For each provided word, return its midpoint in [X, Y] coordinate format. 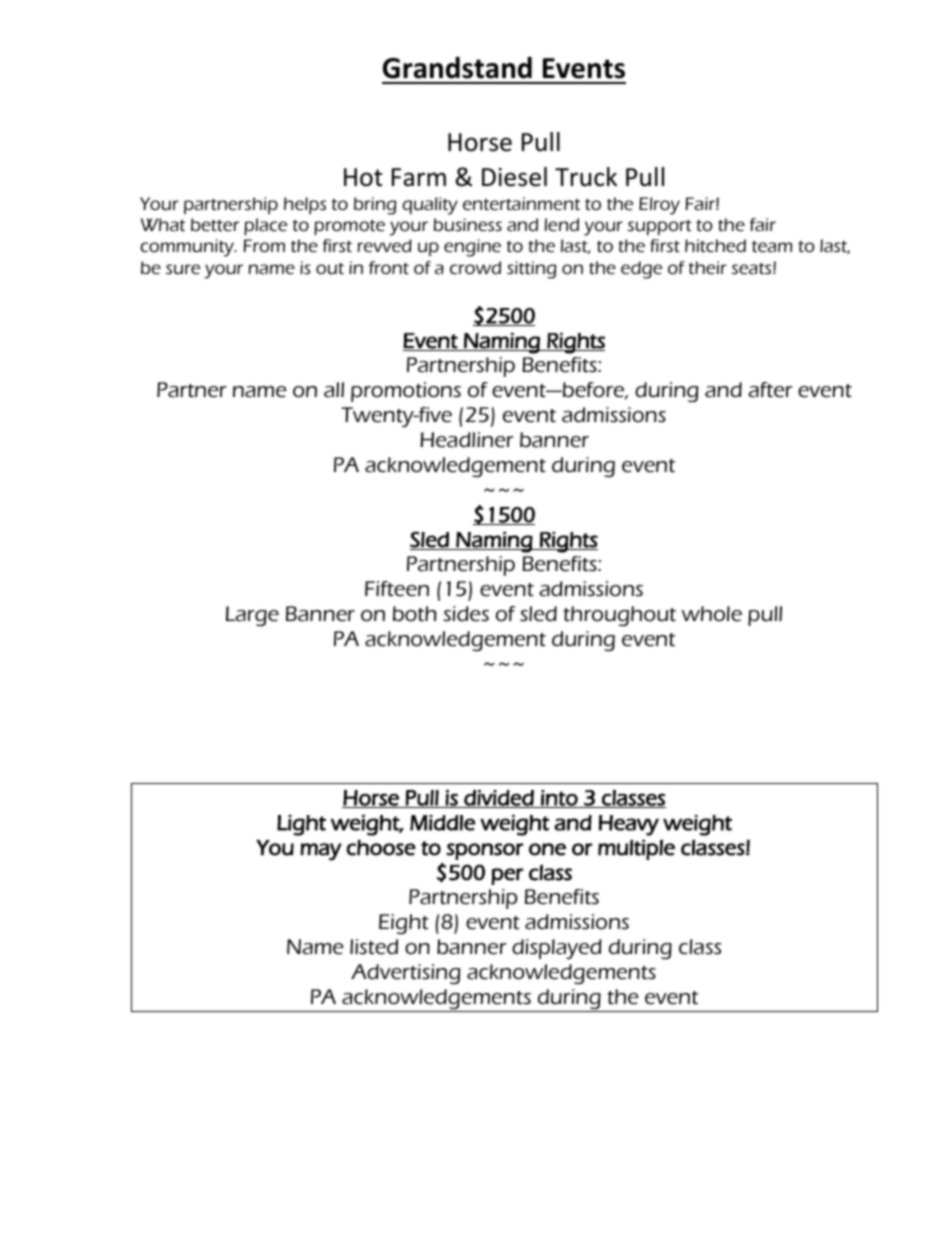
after [770, 390]
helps [305, 205]
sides [466, 614]
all [334, 390]
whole [712, 614]
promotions [406, 392]
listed [374, 947]
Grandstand [457, 68]
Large [252, 616]
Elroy [659, 206]
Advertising [405, 974]
